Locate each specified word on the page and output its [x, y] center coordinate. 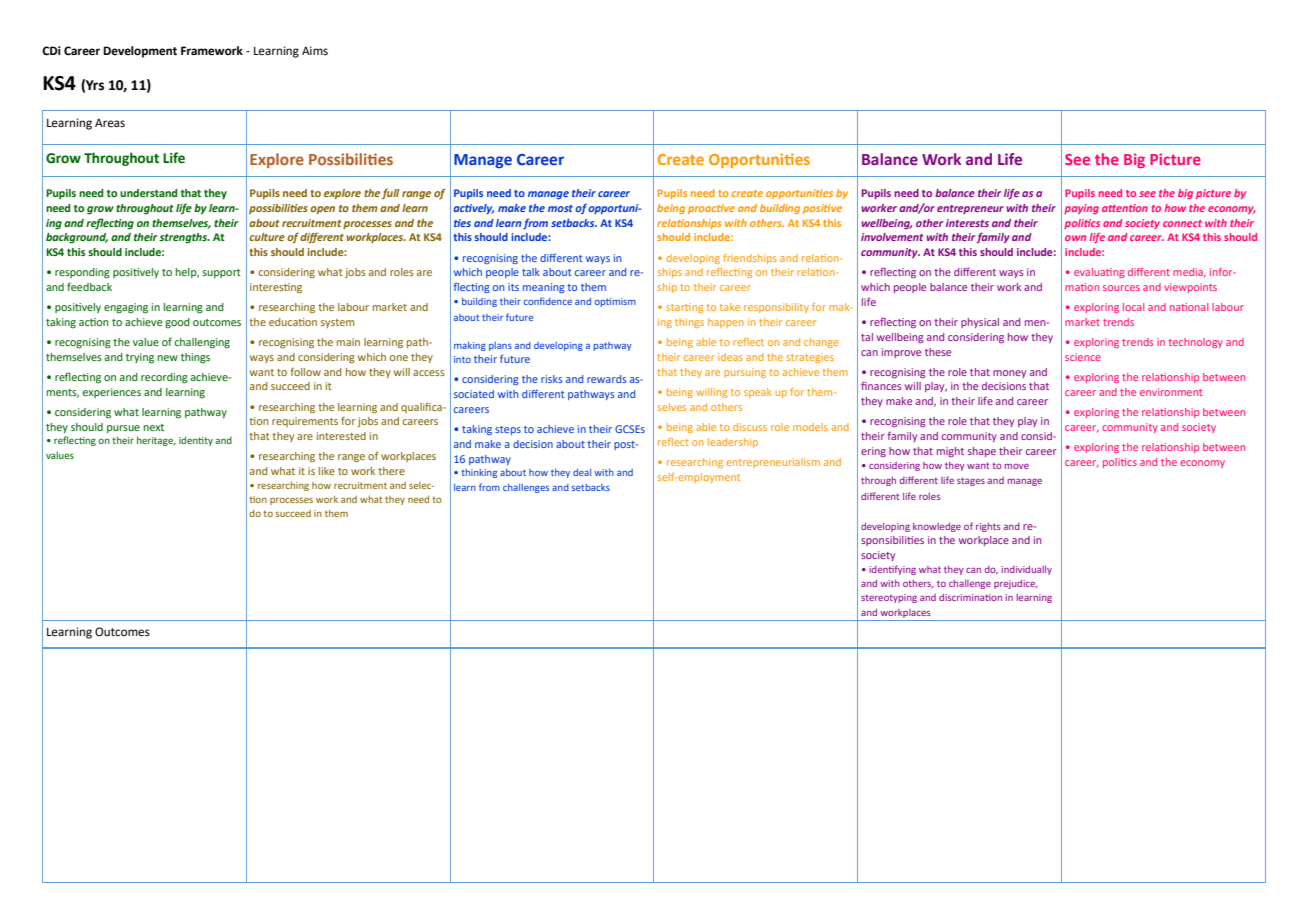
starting [684, 308]
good [177, 323]
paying [1081, 209]
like [327, 471]
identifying [892, 570]
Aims [315, 51]
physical [980, 323]
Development [140, 52]
